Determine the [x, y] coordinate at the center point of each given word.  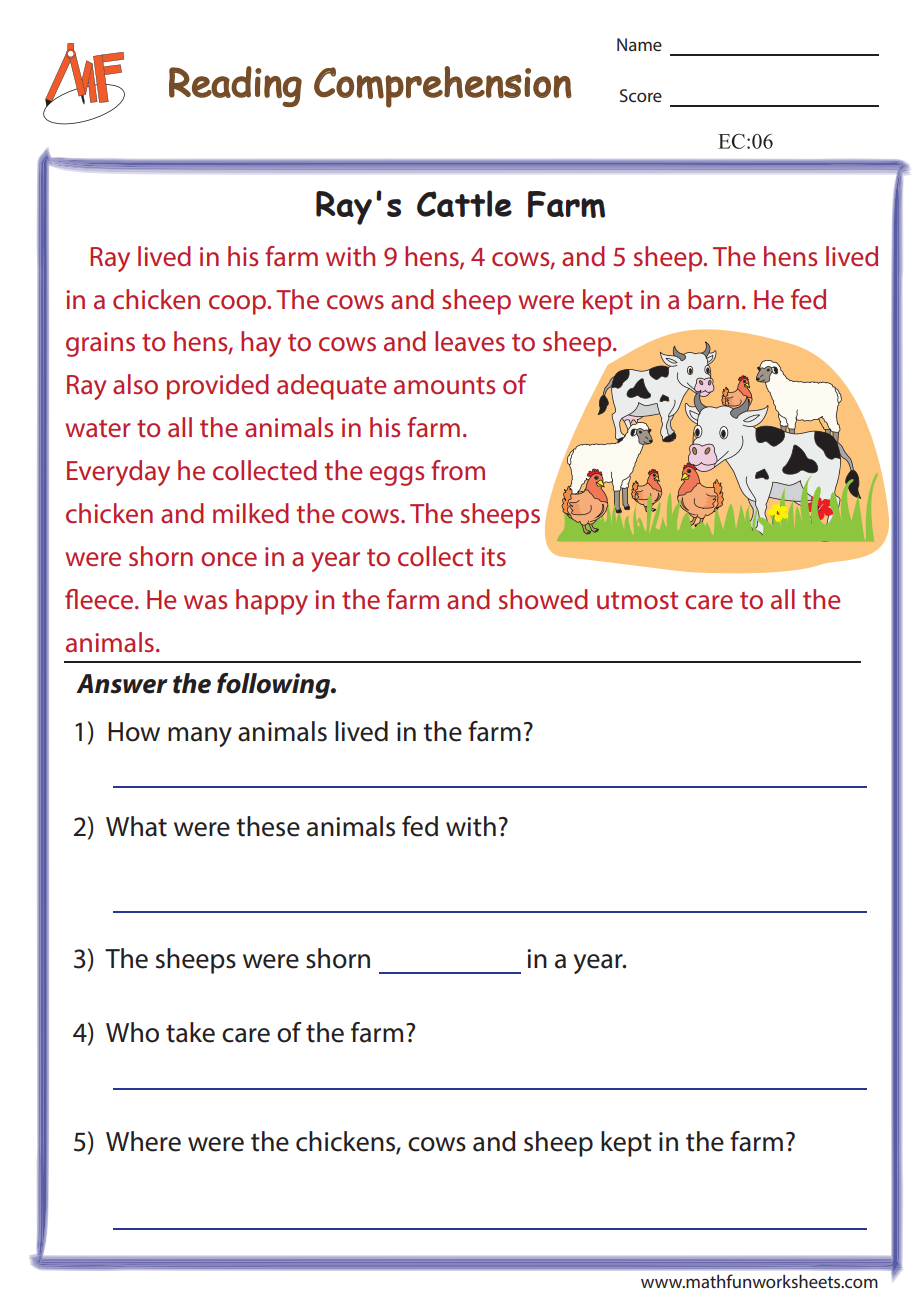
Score [641, 95]
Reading [235, 86]
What [136, 826]
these [268, 826]
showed [543, 599]
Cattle [464, 203]
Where [143, 1141]
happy [272, 602]
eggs [397, 476]
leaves [470, 341]
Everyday [118, 473]
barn [713, 299]
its [493, 557]
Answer [122, 684]
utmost [637, 601]
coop [238, 305]
